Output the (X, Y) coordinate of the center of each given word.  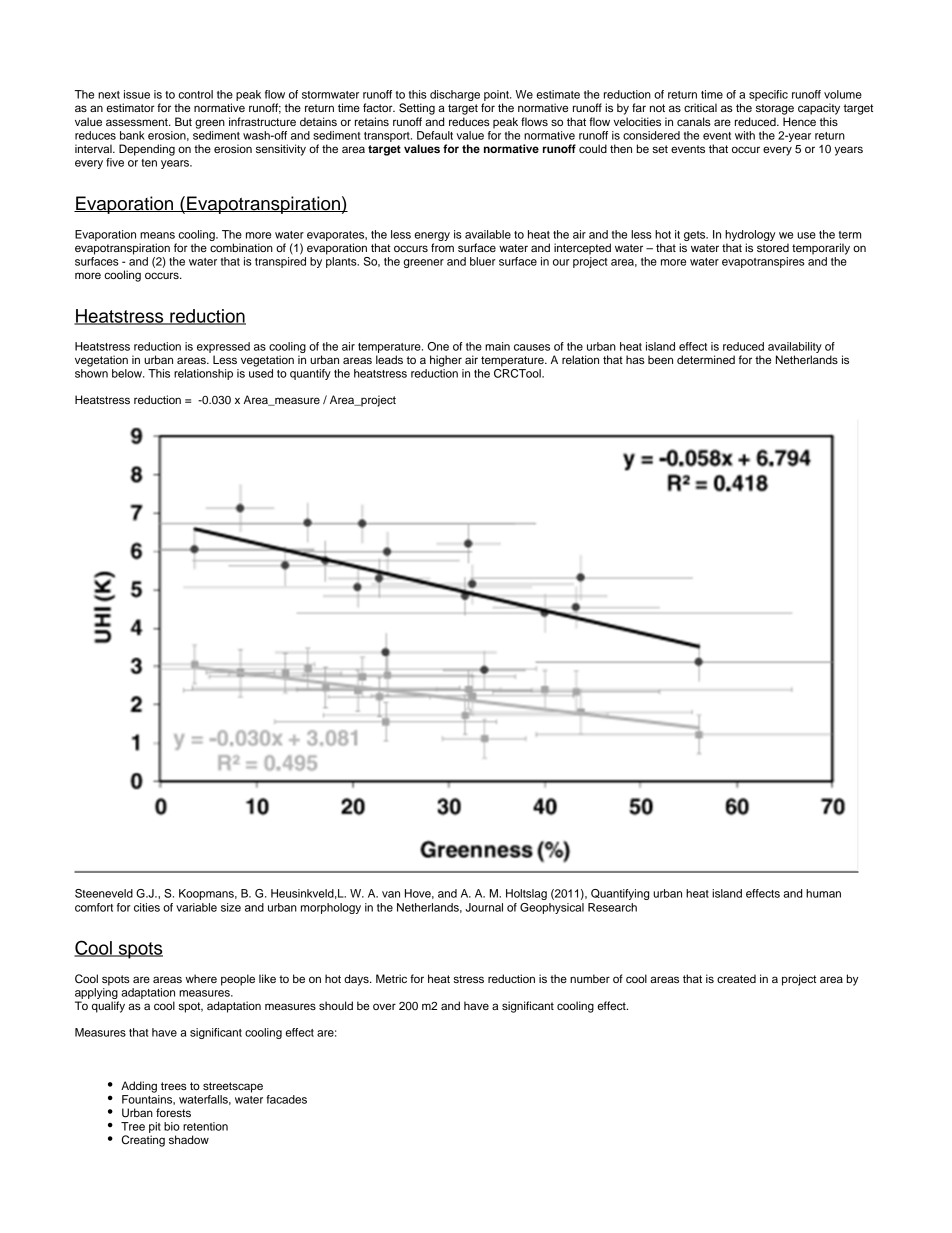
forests (173, 1112)
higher (446, 361)
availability (795, 347)
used (261, 373)
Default (435, 135)
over (384, 1006)
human (823, 893)
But (183, 121)
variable (196, 907)
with (745, 135)
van (391, 894)
